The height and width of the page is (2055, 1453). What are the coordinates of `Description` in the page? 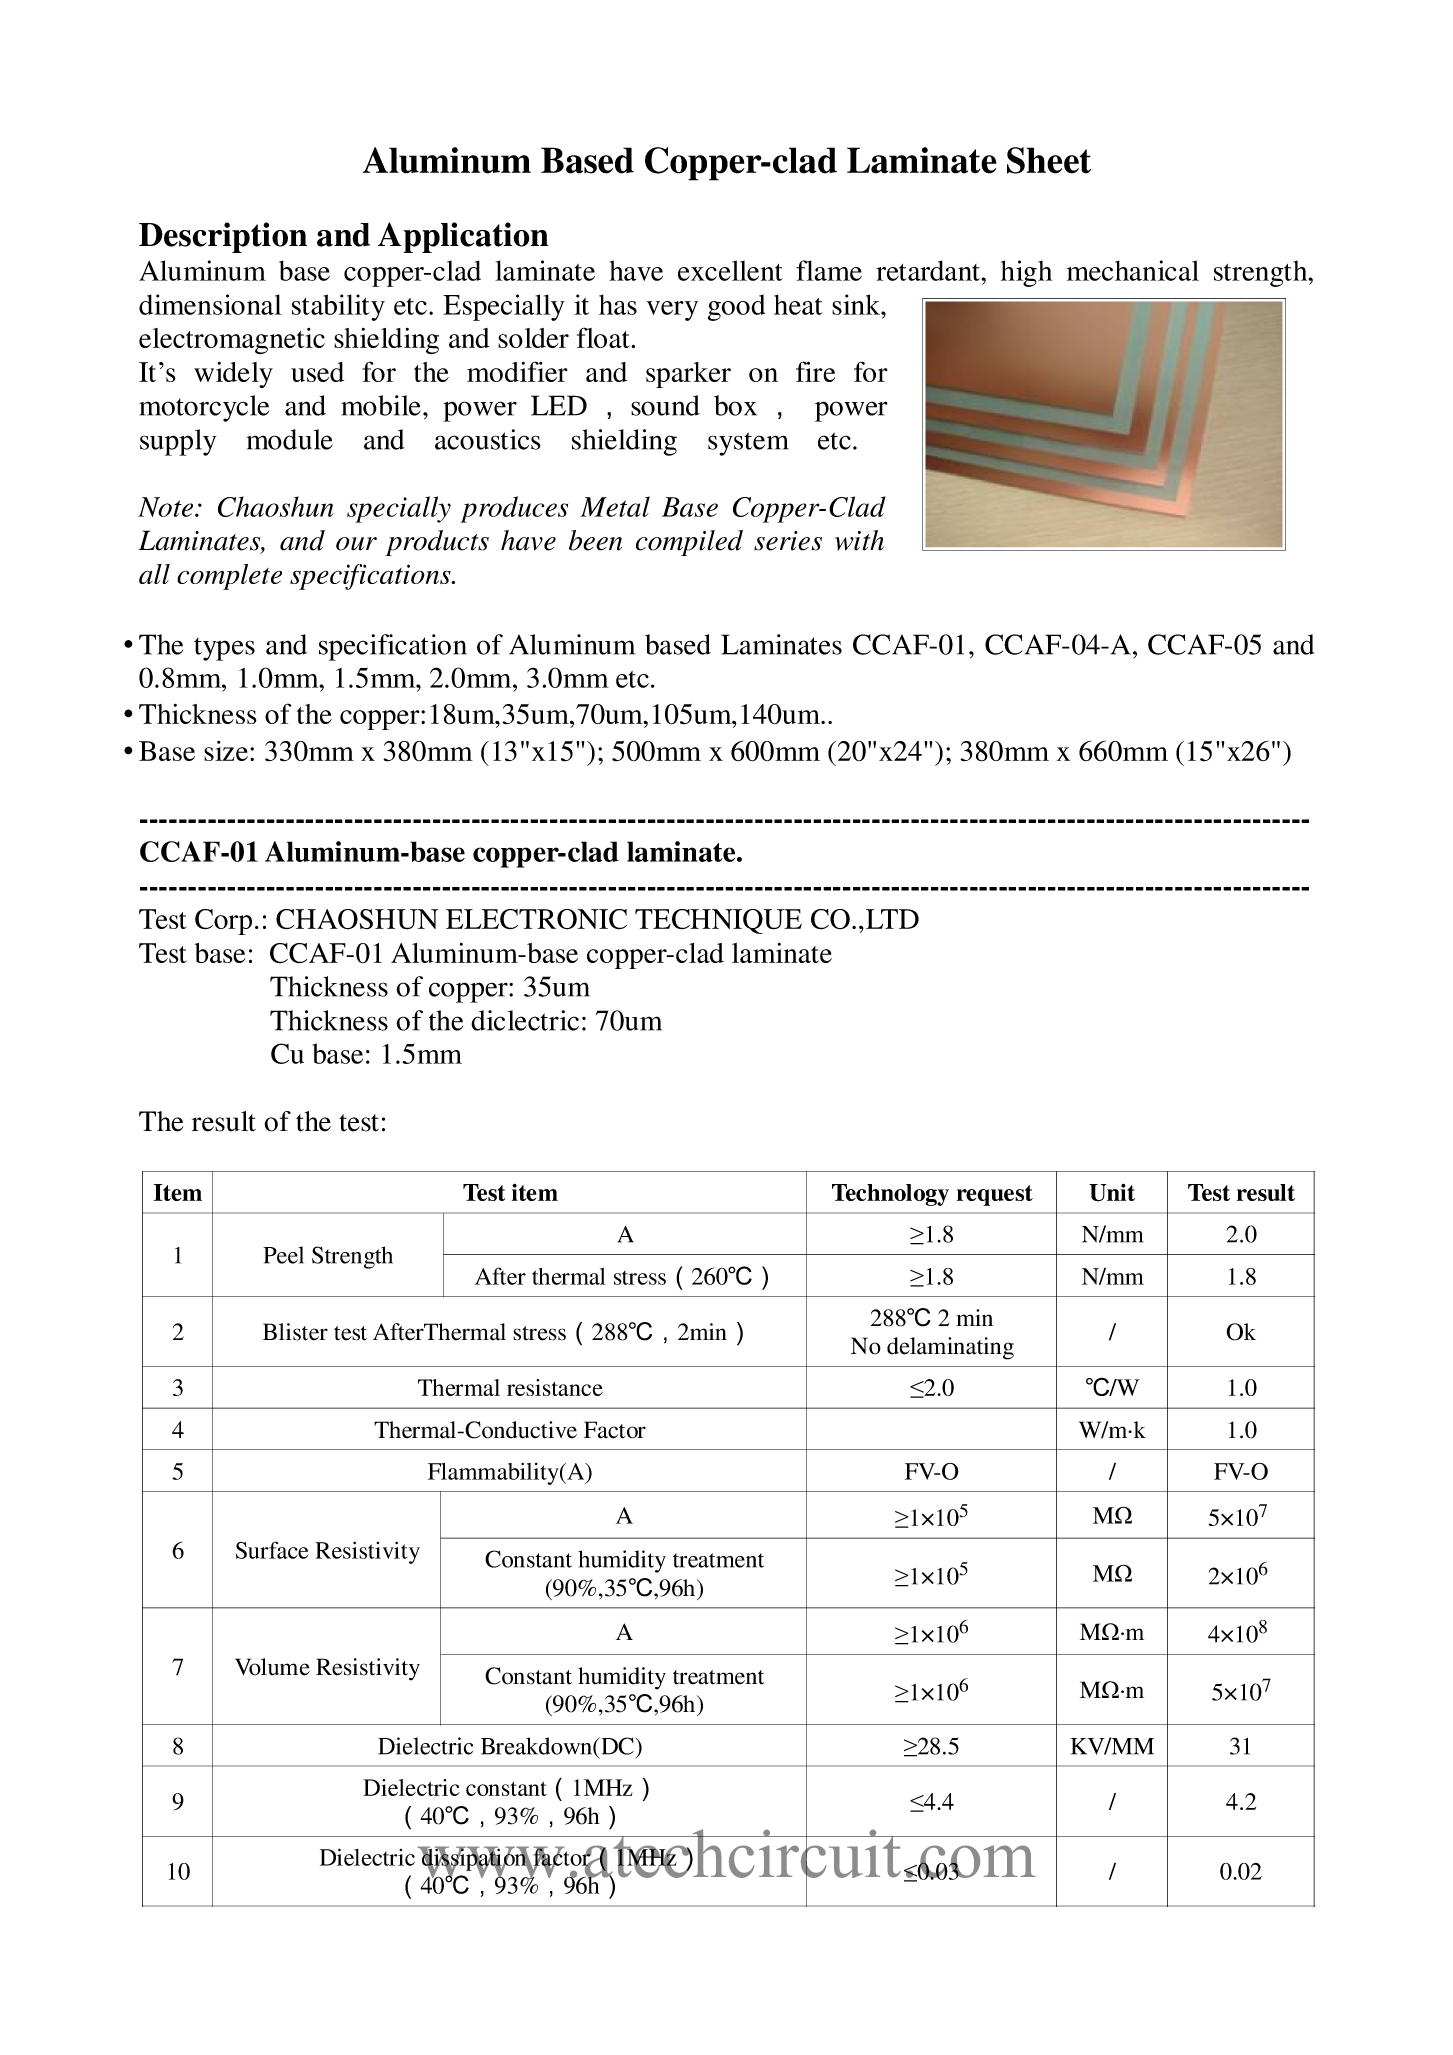 It's located at (223, 237).
